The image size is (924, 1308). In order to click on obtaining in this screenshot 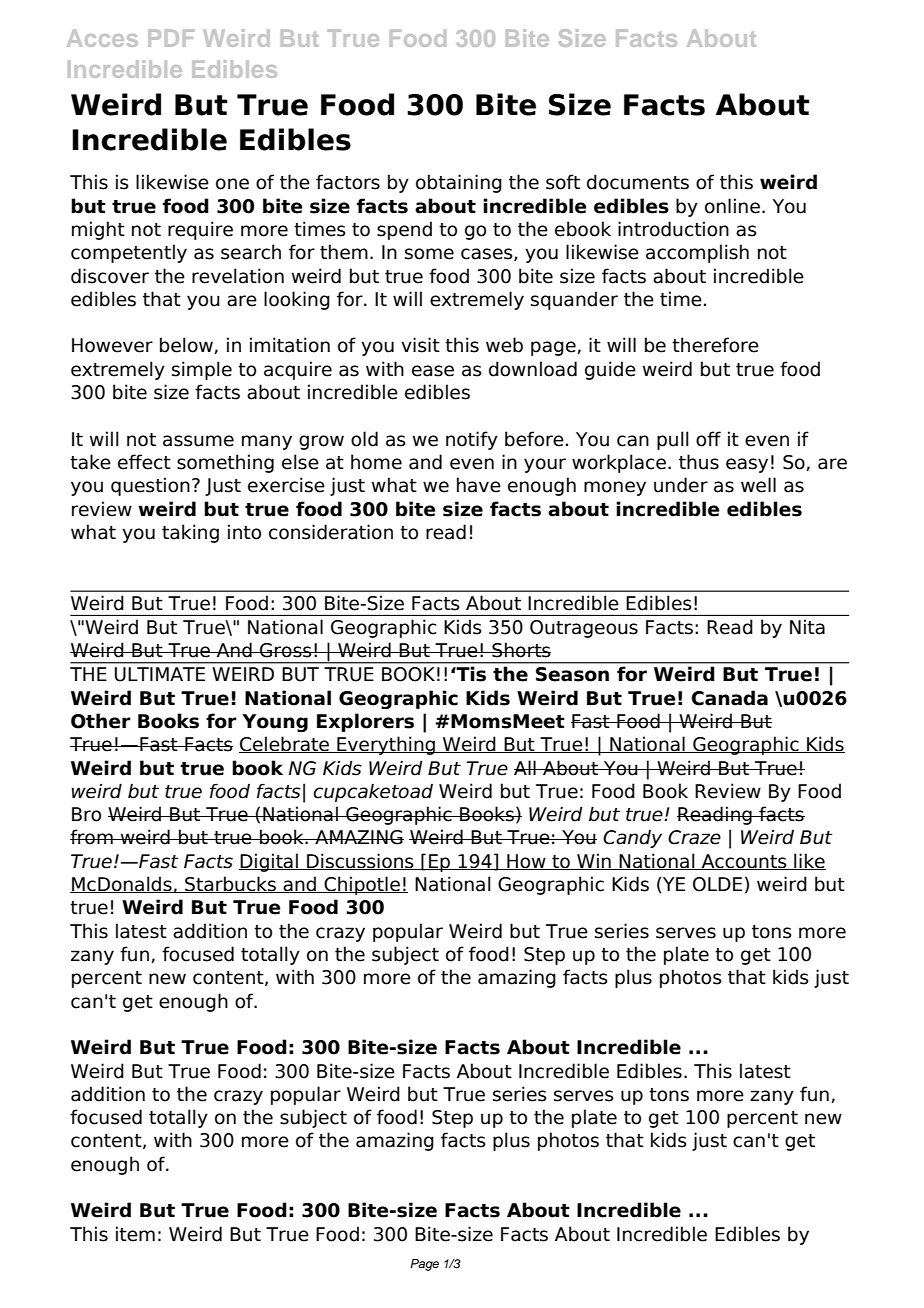, I will do `click(459, 183)`.
